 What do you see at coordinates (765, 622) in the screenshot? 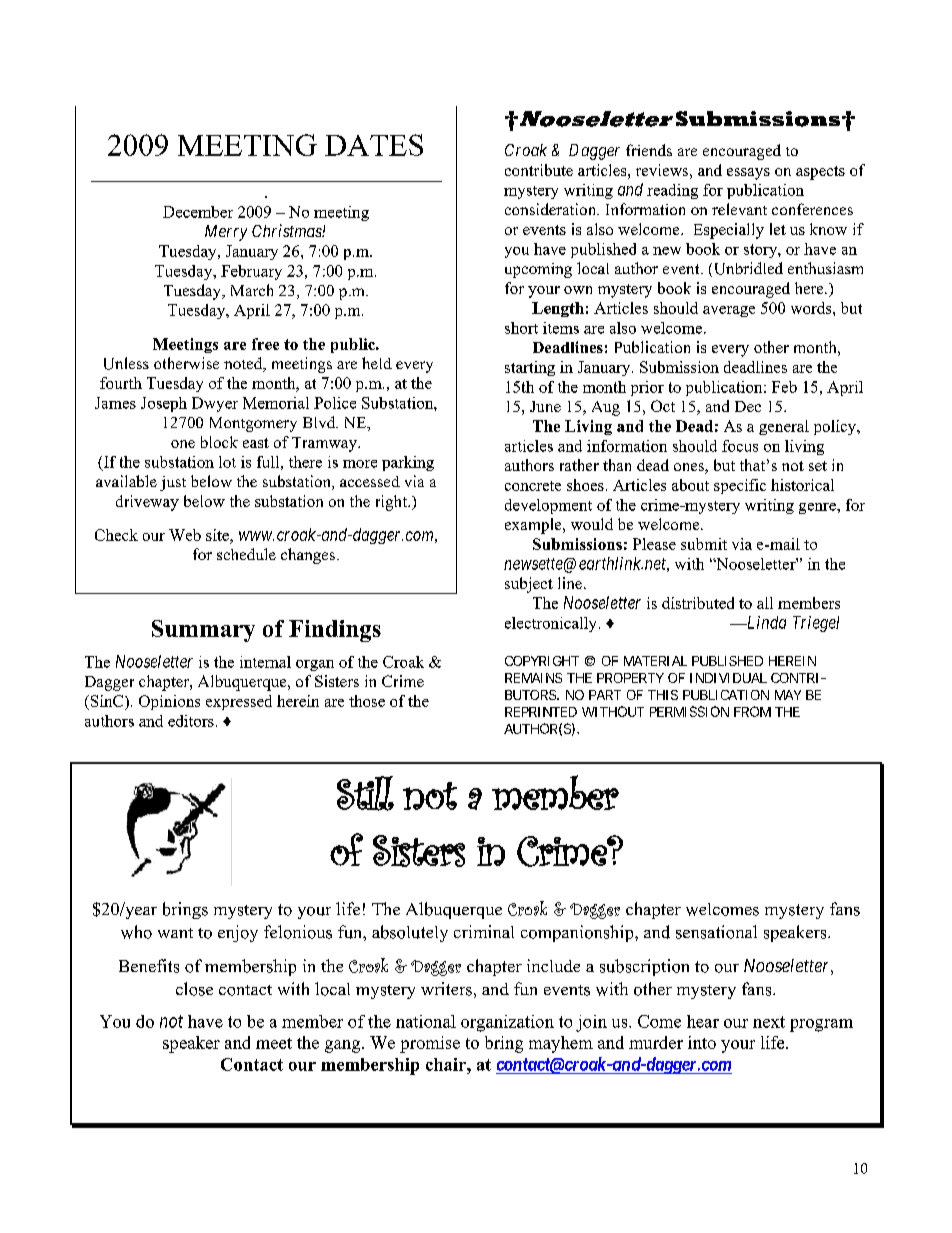
I see `Linda` at bounding box center [765, 622].
